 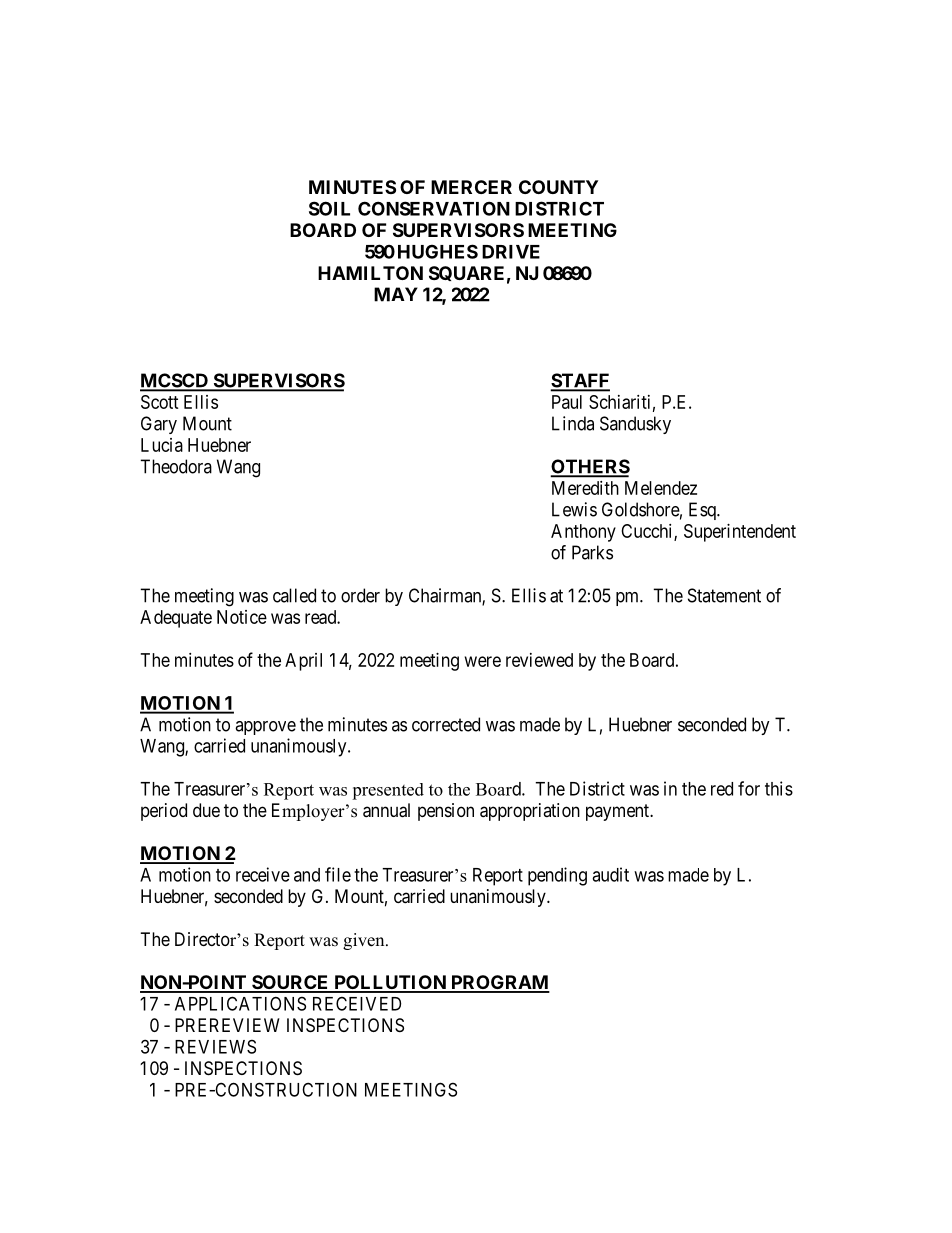 What do you see at coordinates (446, 812) in the screenshot?
I see `pension` at bounding box center [446, 812].
